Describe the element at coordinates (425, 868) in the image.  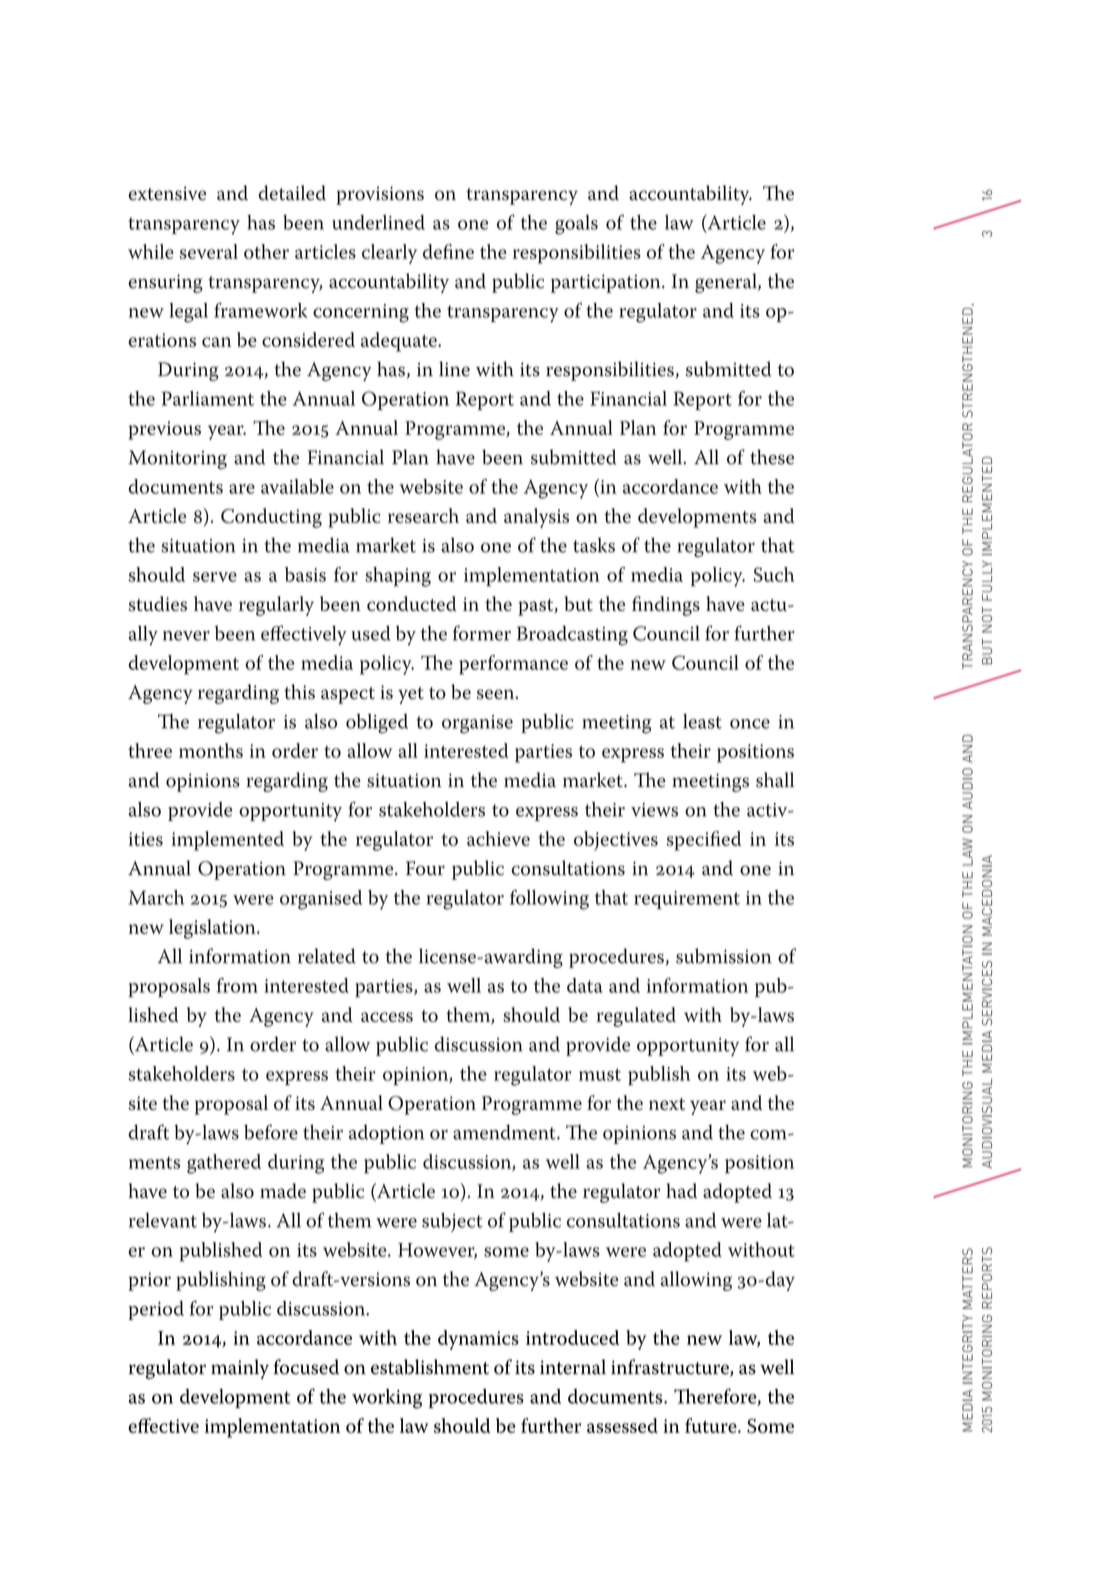
I see `Four` at that location.
